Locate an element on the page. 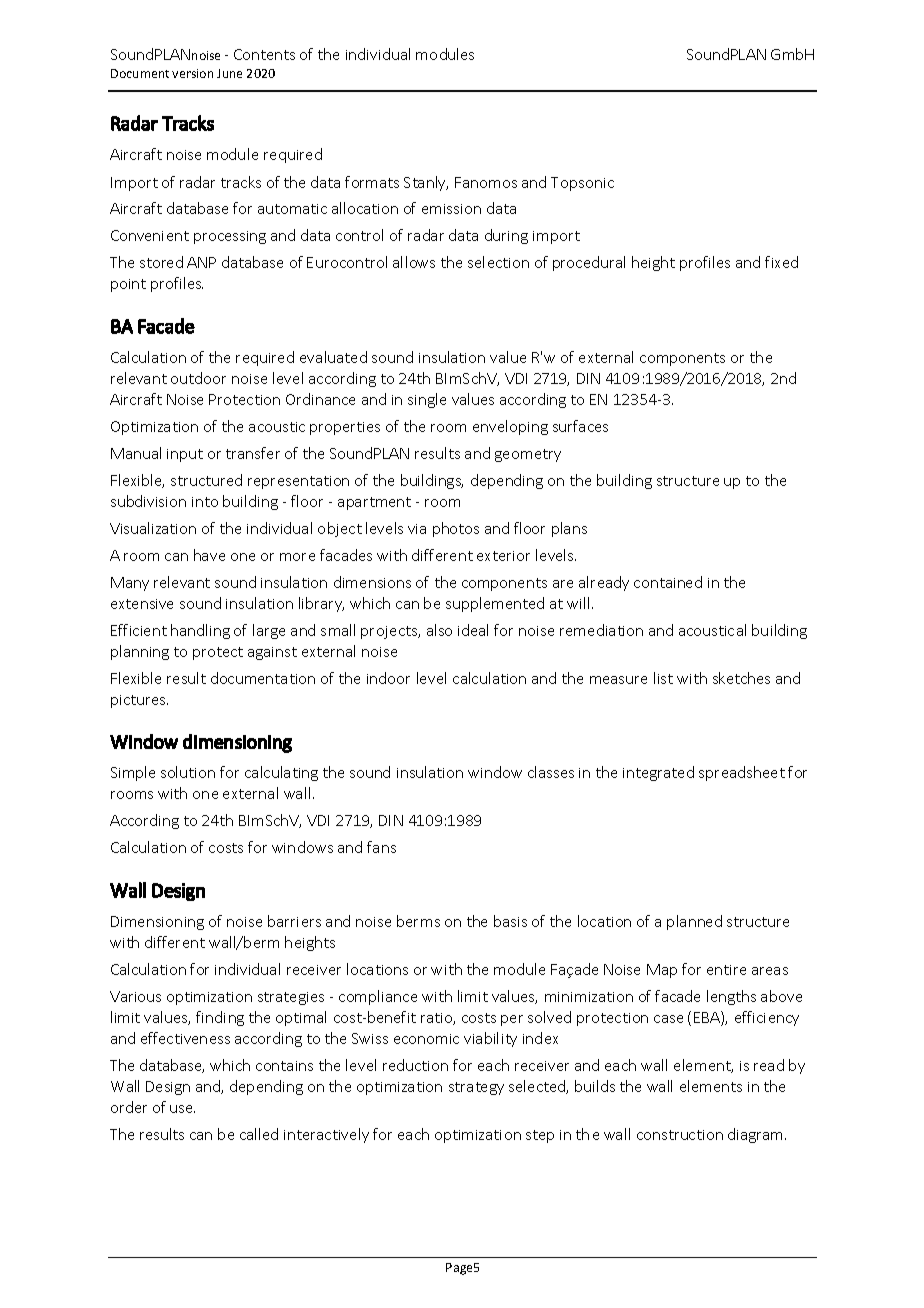 The height and width of the image is (1308, 924). strategy is located at coordinates (476, 1088).
